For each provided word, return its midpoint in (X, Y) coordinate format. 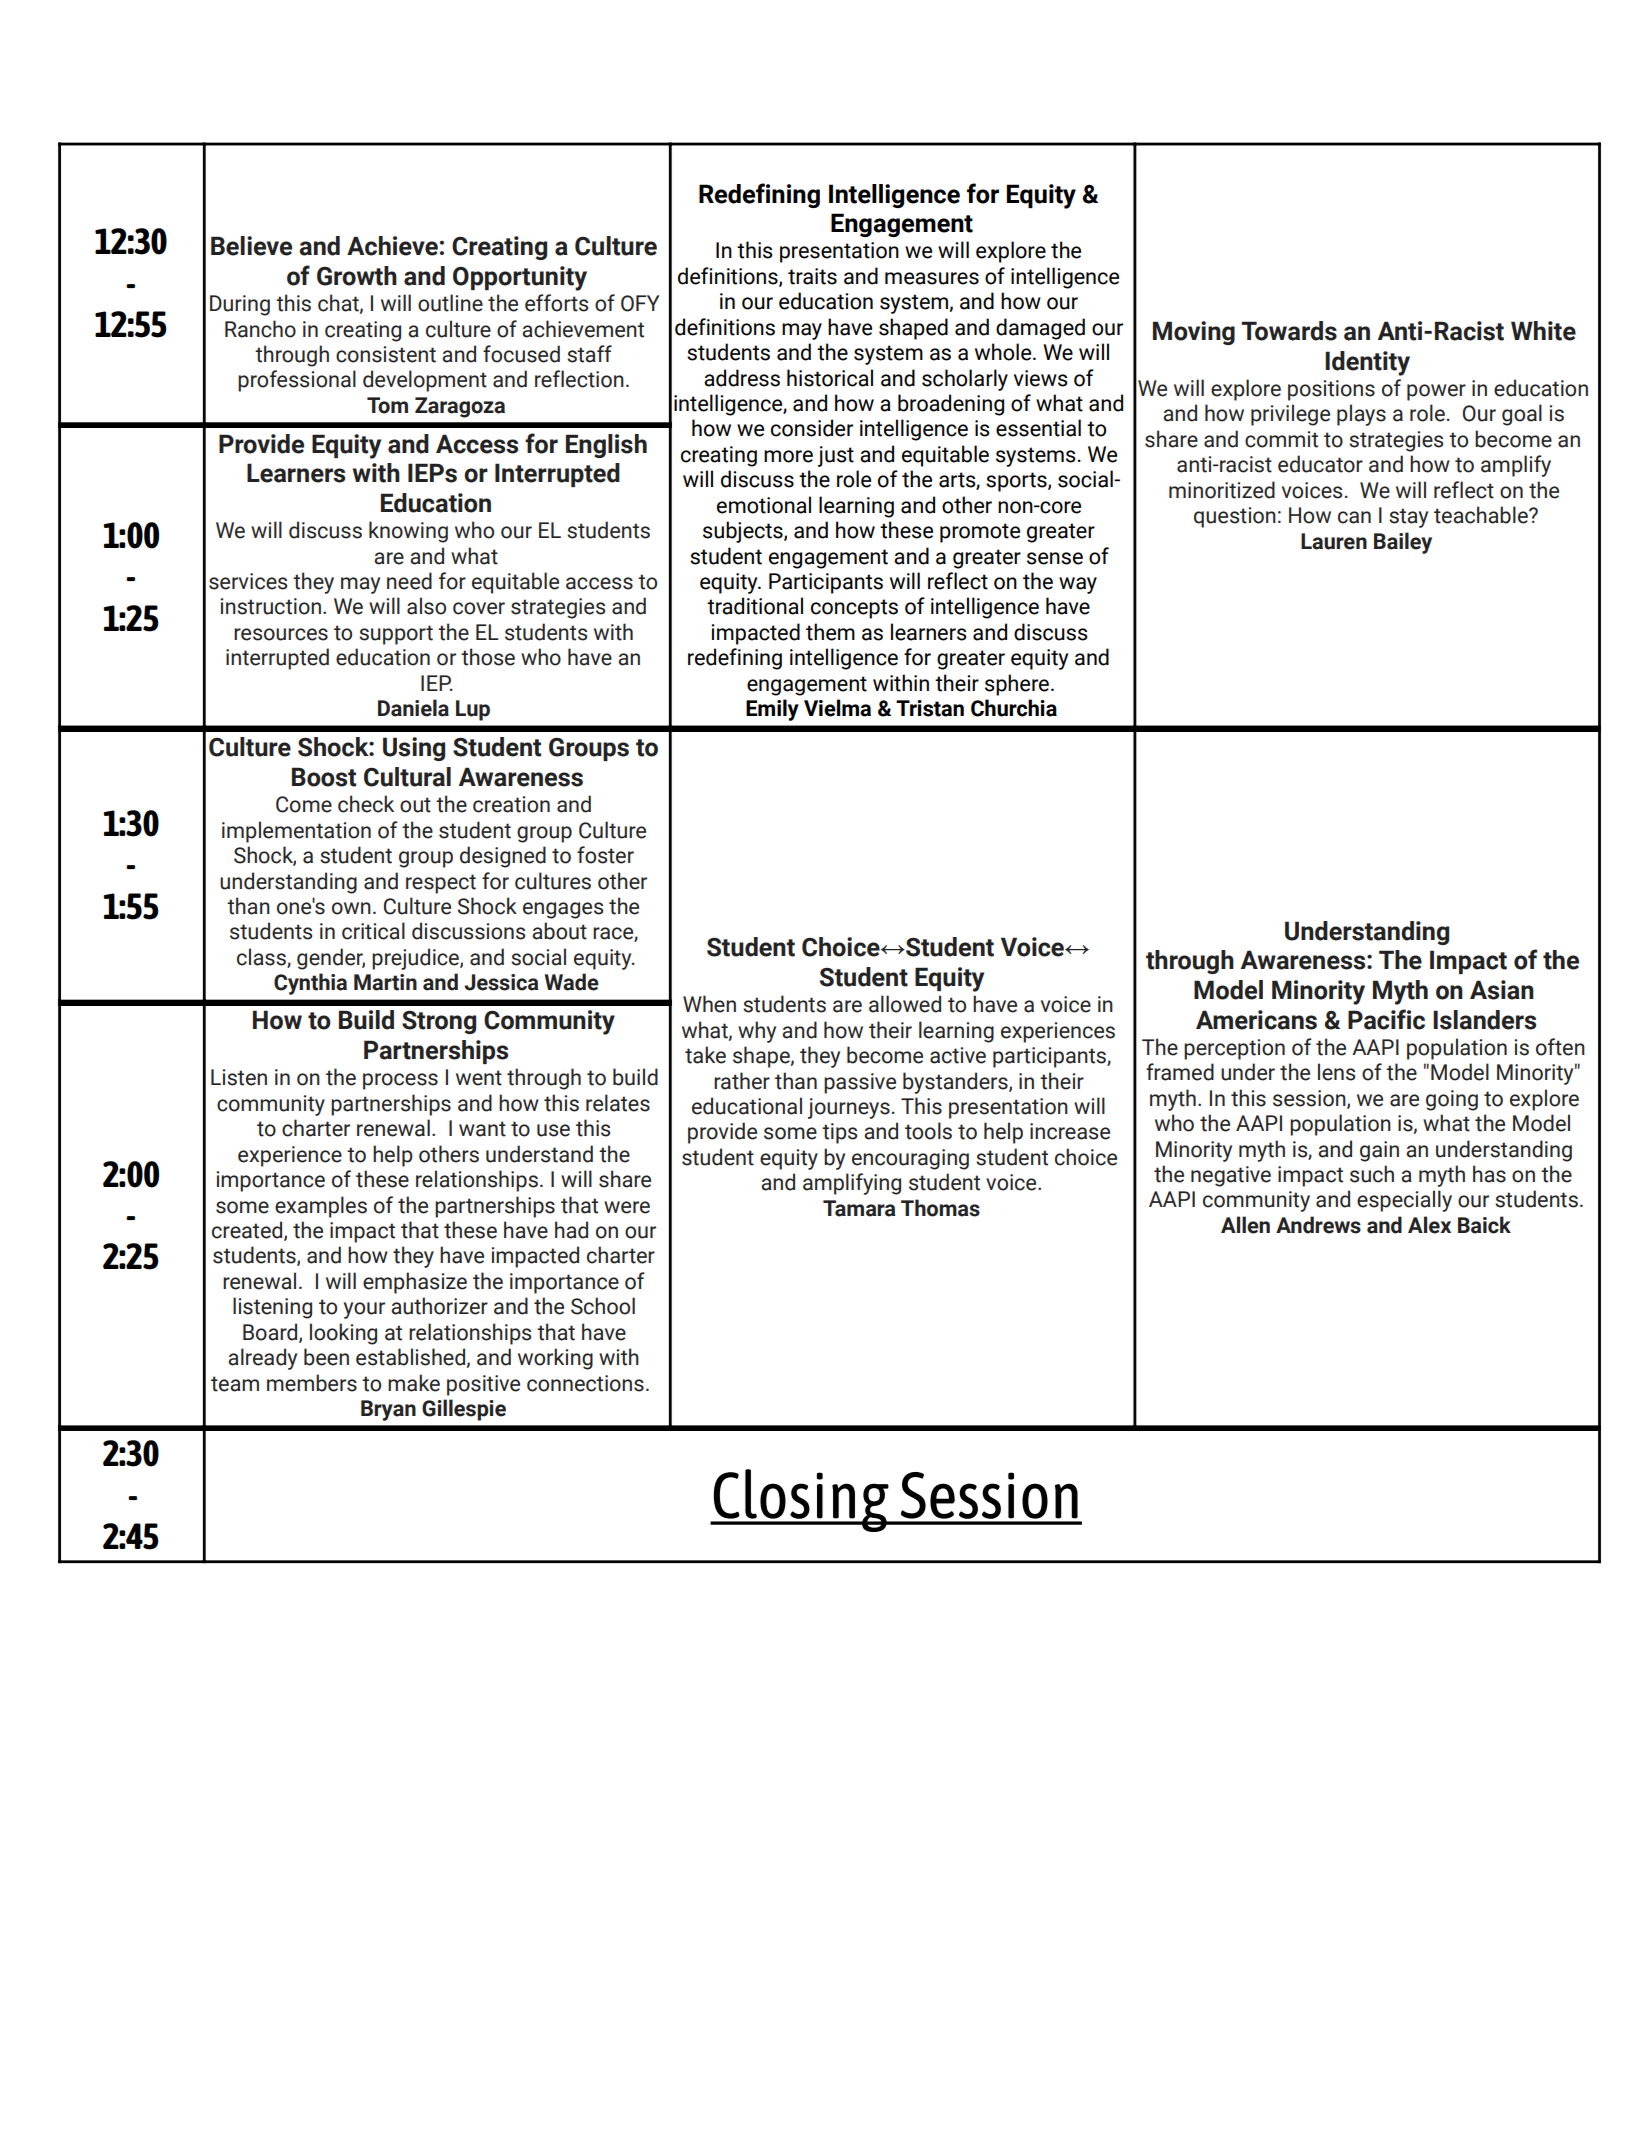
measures (932, 278)
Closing (801, 1500)
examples (321, 1207)
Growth (357, 276)
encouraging (910, 1159)
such (1372, 1174)
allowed (905, 1004)
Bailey (1403, 543)
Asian (1502, 990)
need (409, 581)
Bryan (388, 1410)
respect (441, 884)
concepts (854, 609)
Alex (1429, 1225)
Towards (1289, 331)
